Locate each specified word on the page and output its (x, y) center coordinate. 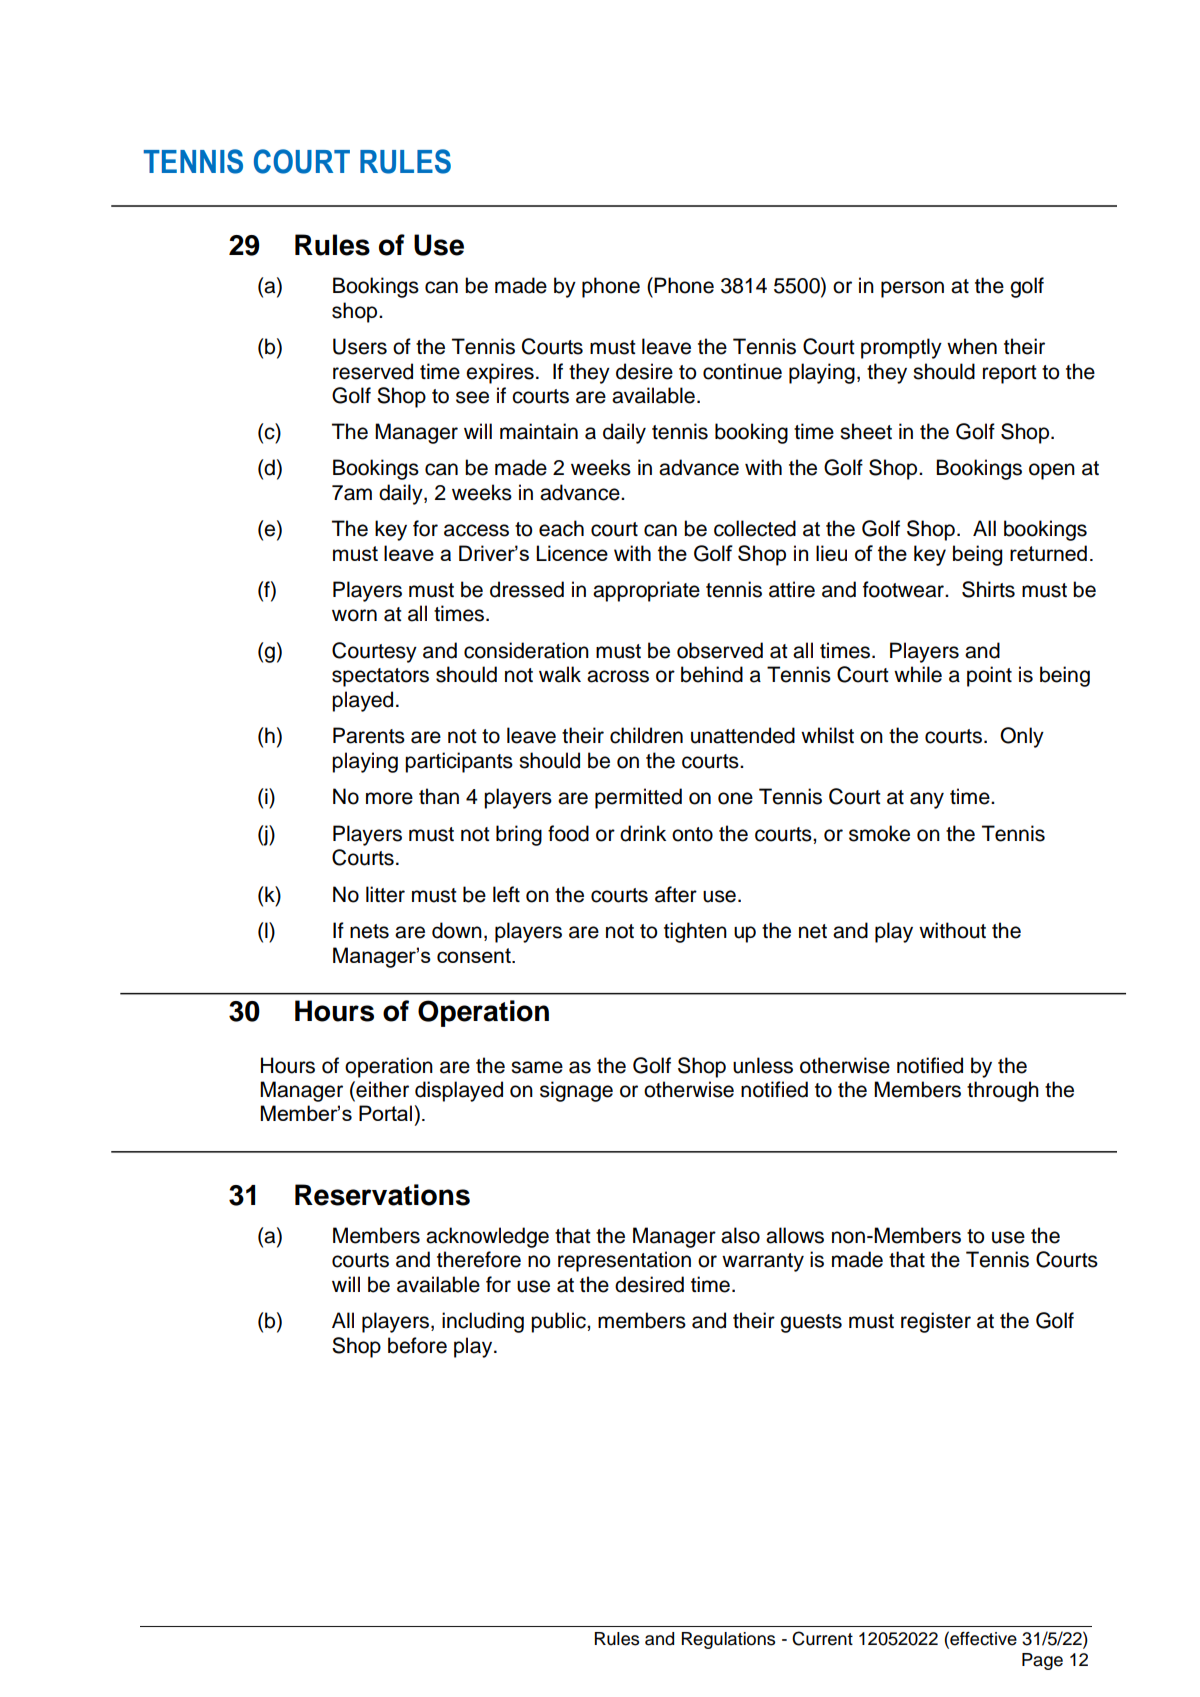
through (1003, 1091)
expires (500, 373)
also (740, 1235)
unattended (743, 735)
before (417, 1345)
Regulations (728, 1640)
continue (742, 371)
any (927, 800)
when (972, 346)
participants (459, 762)
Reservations (382, 1195)
